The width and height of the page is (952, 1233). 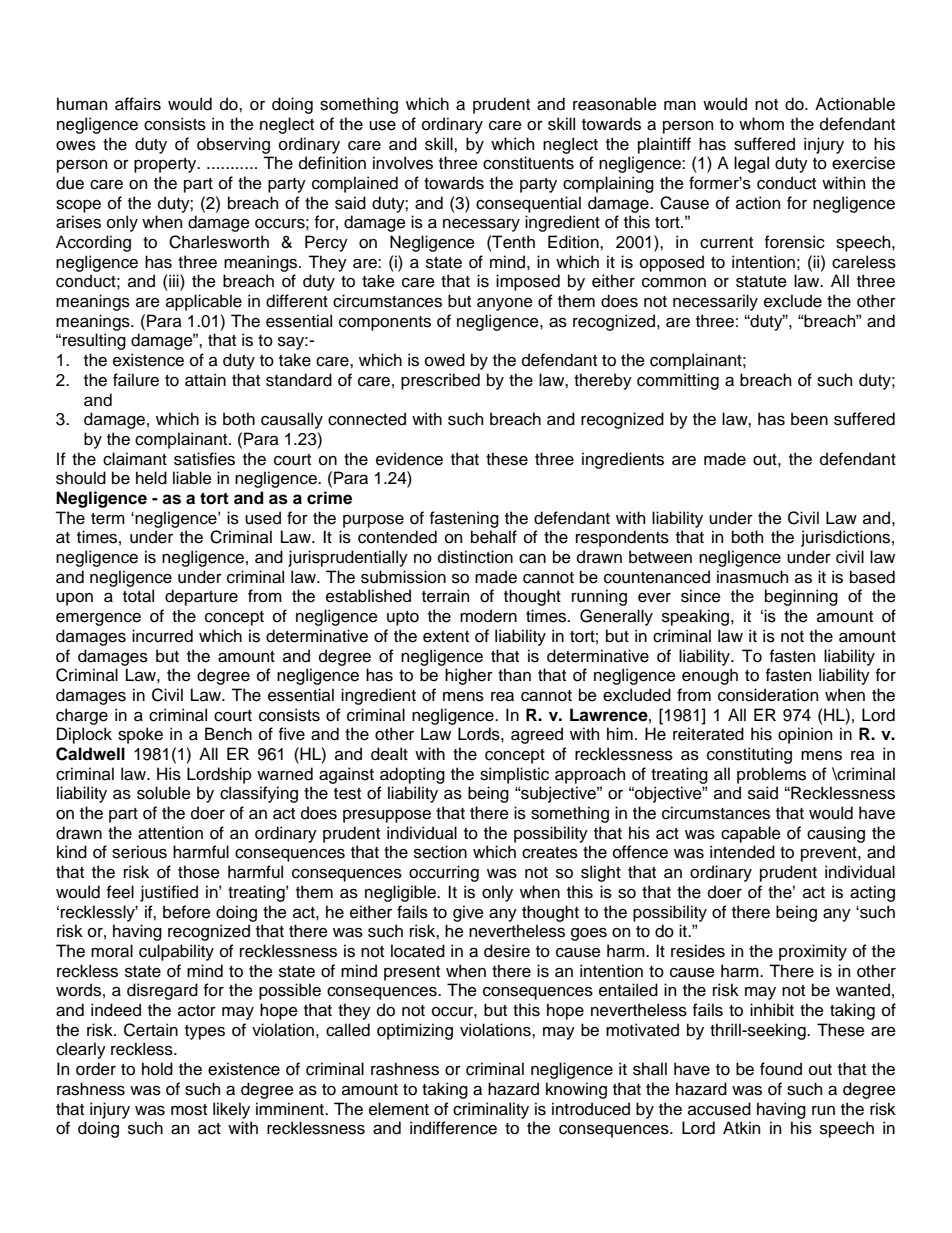 What do you see at coordinates (801, 597) in the page?
I see `beginning` at bounding box center [801, 597].
